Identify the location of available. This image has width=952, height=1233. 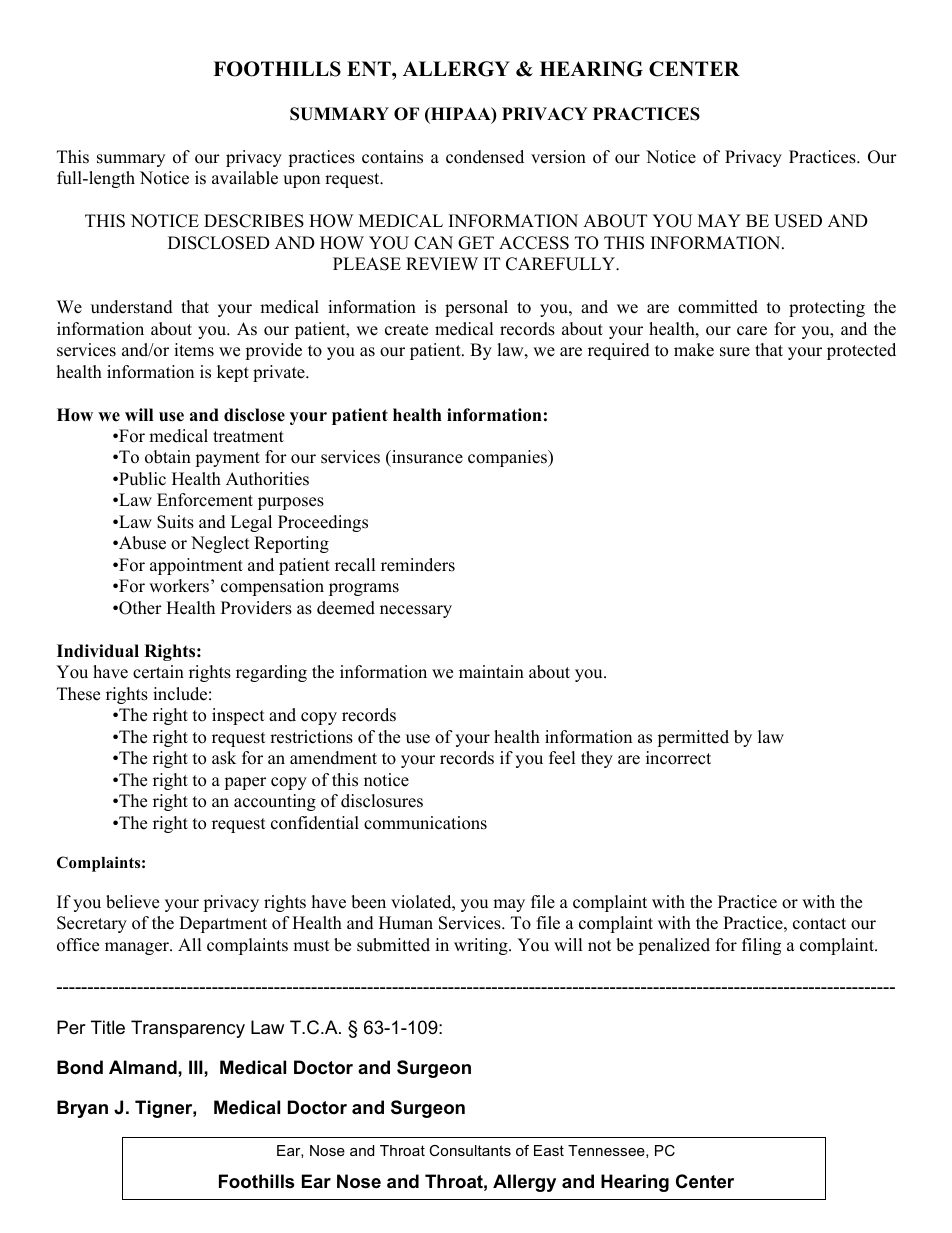
(245, 178).
